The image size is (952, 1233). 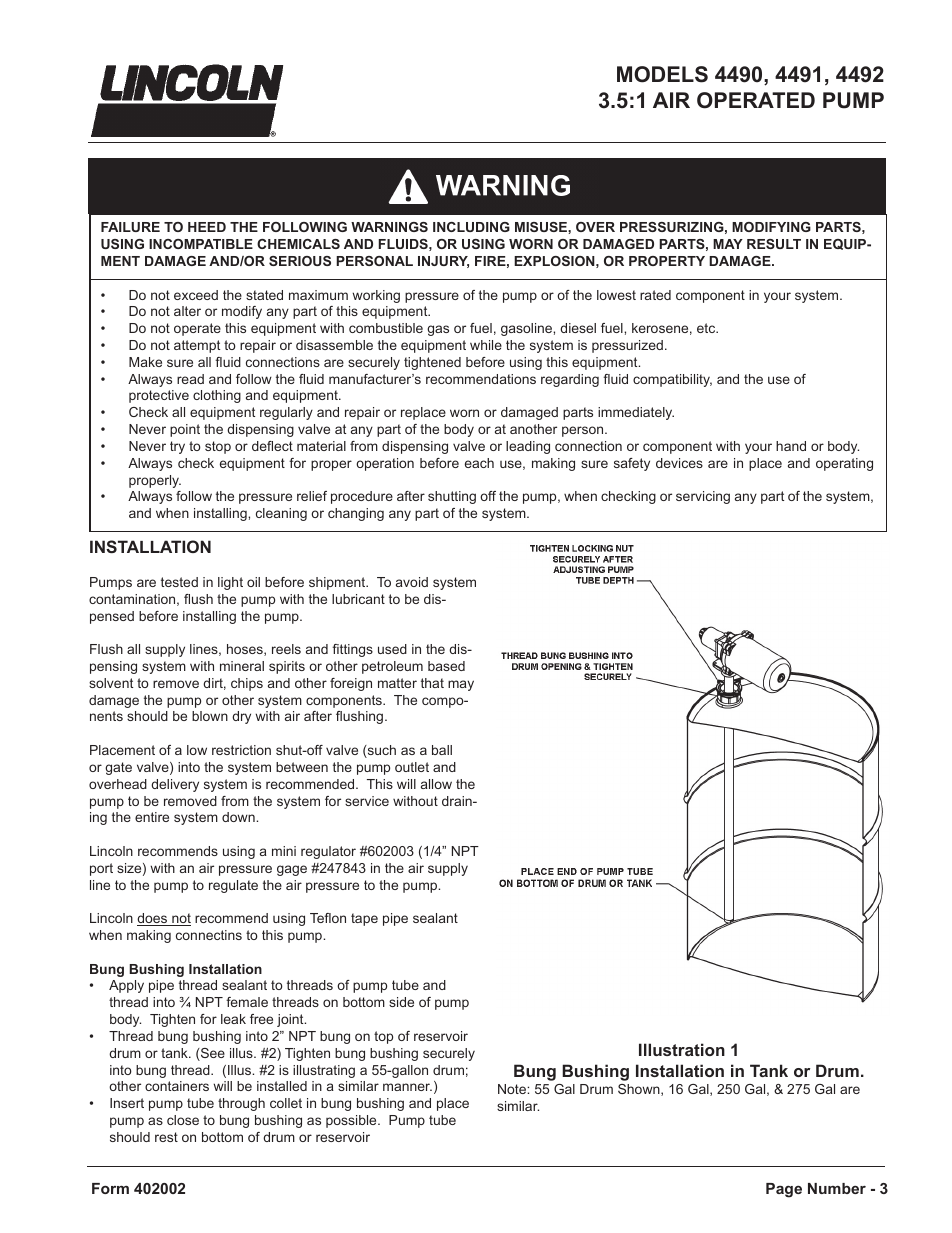 I want to click on hand, so click(x=791, y=446).
